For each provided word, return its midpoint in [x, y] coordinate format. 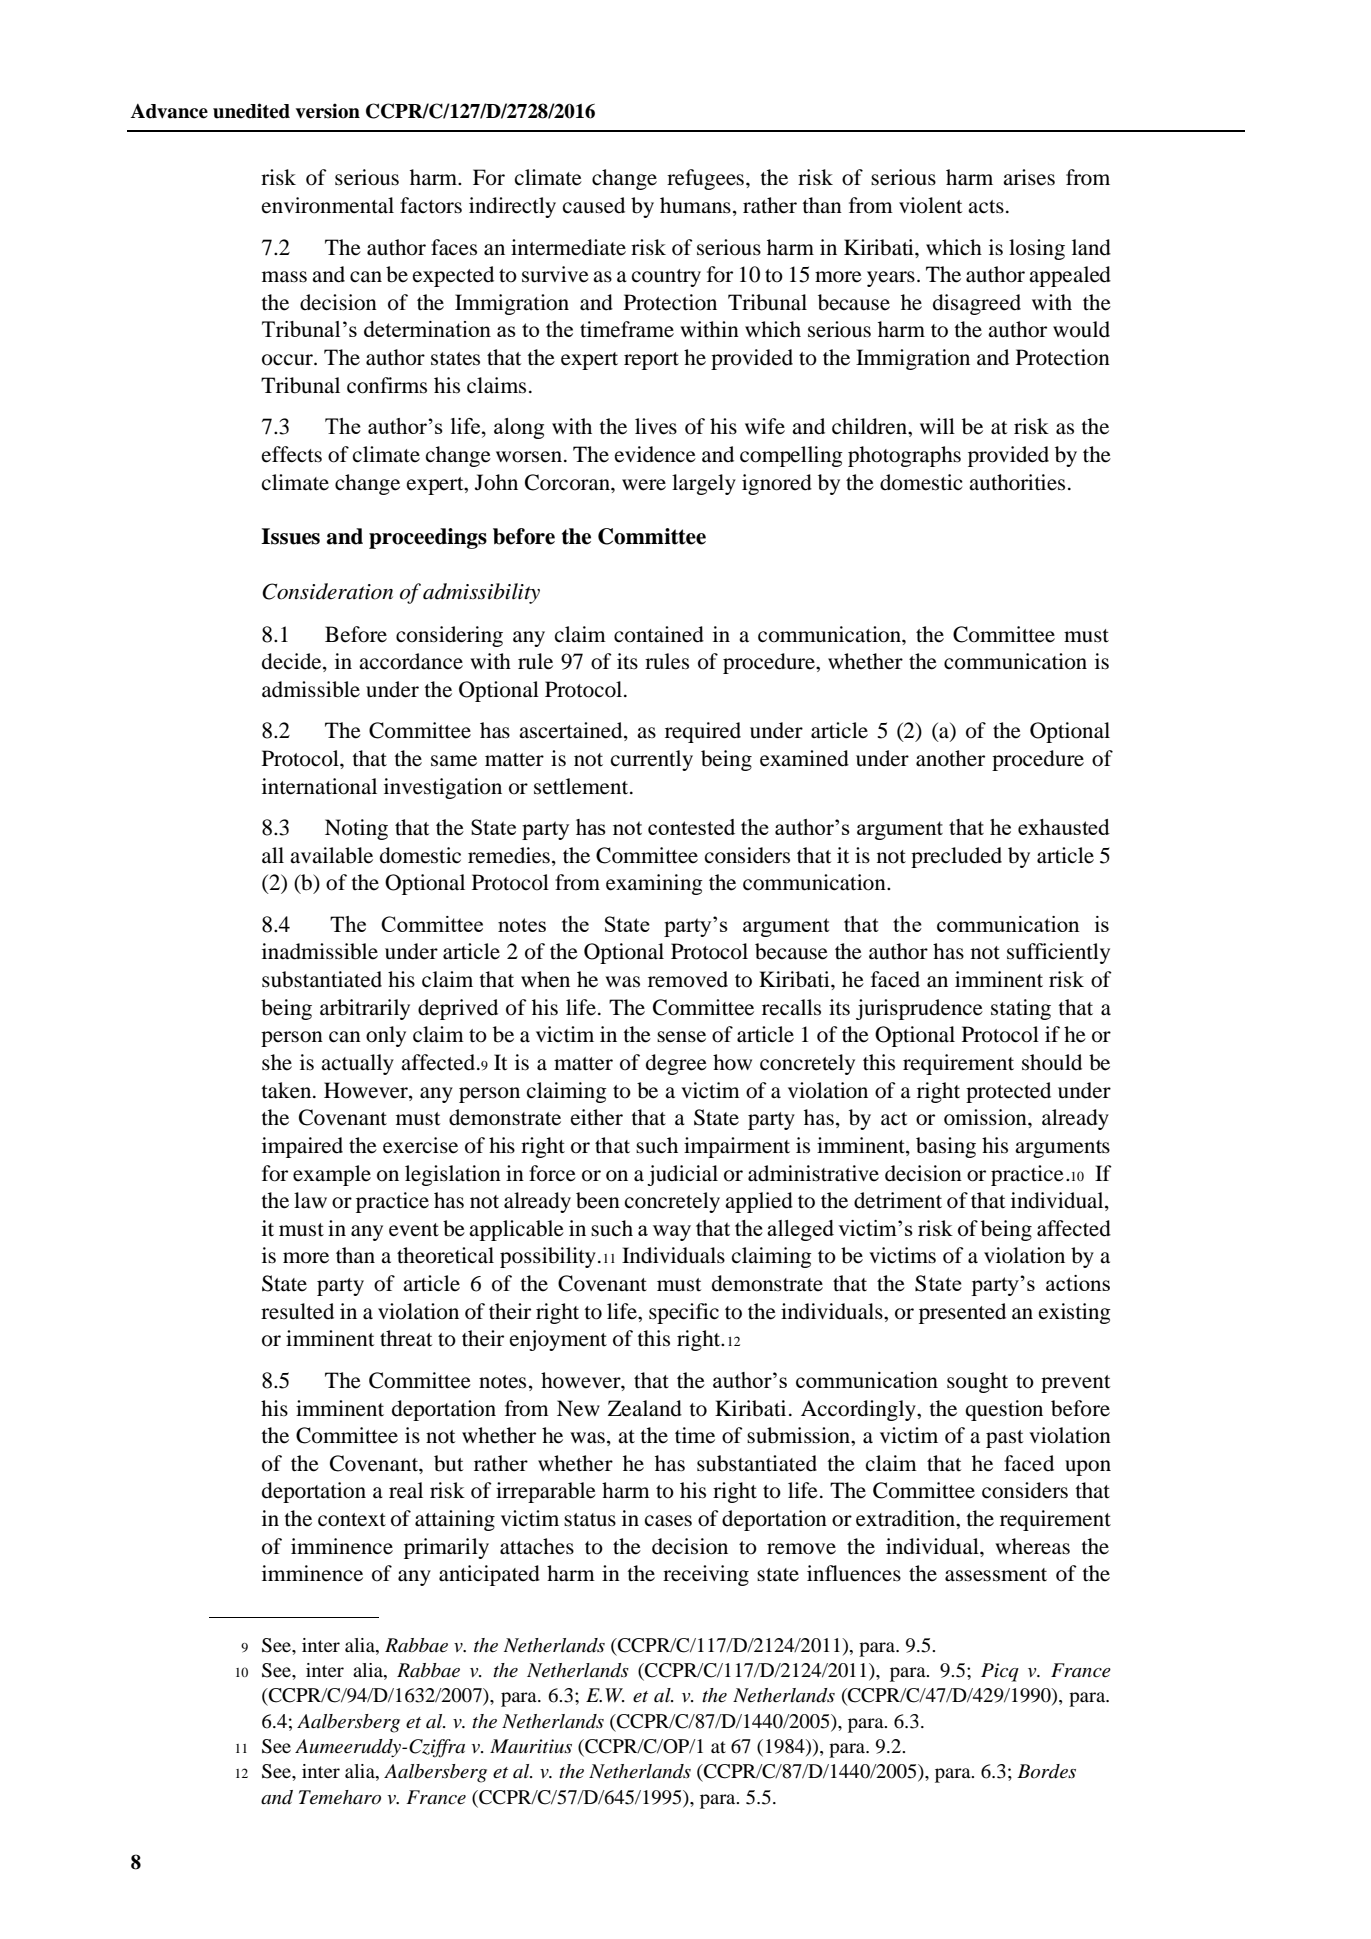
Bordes [1046, 1771]
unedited [251, 111]
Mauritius [531, 1746]
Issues [290, 536]
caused [594, 205]
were [644, 485]
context [352, 1520]
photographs [904, 456]
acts [986, 207]
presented [962, 1313]
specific [684, 1313]
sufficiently [1058, 953]
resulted [297, 1311]
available [331, 855]
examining [654, 884]
